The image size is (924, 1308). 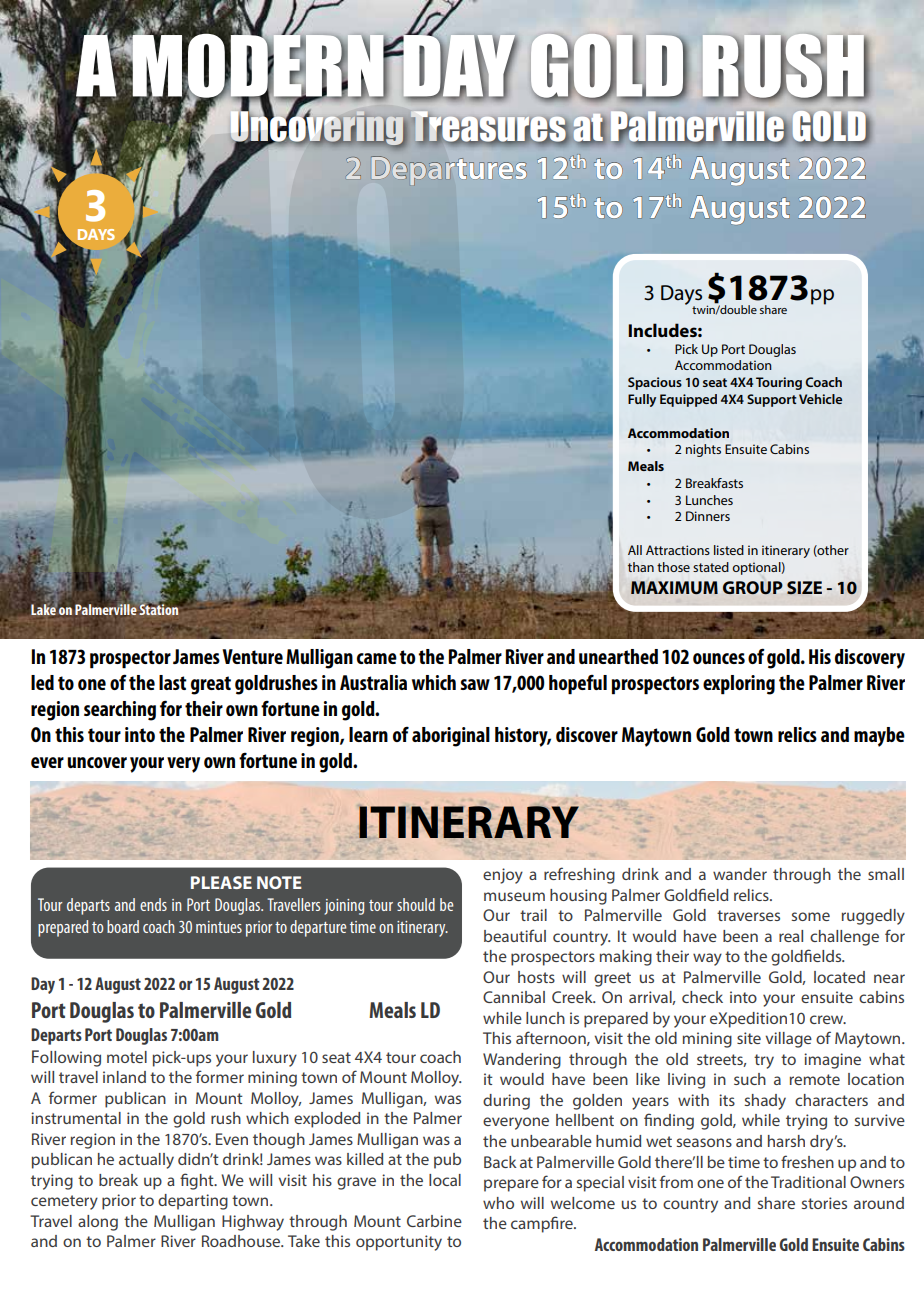 What do you see at coordinates (503, 876) in the image?
I see `enjoy` at bounding box center [503, 876].
